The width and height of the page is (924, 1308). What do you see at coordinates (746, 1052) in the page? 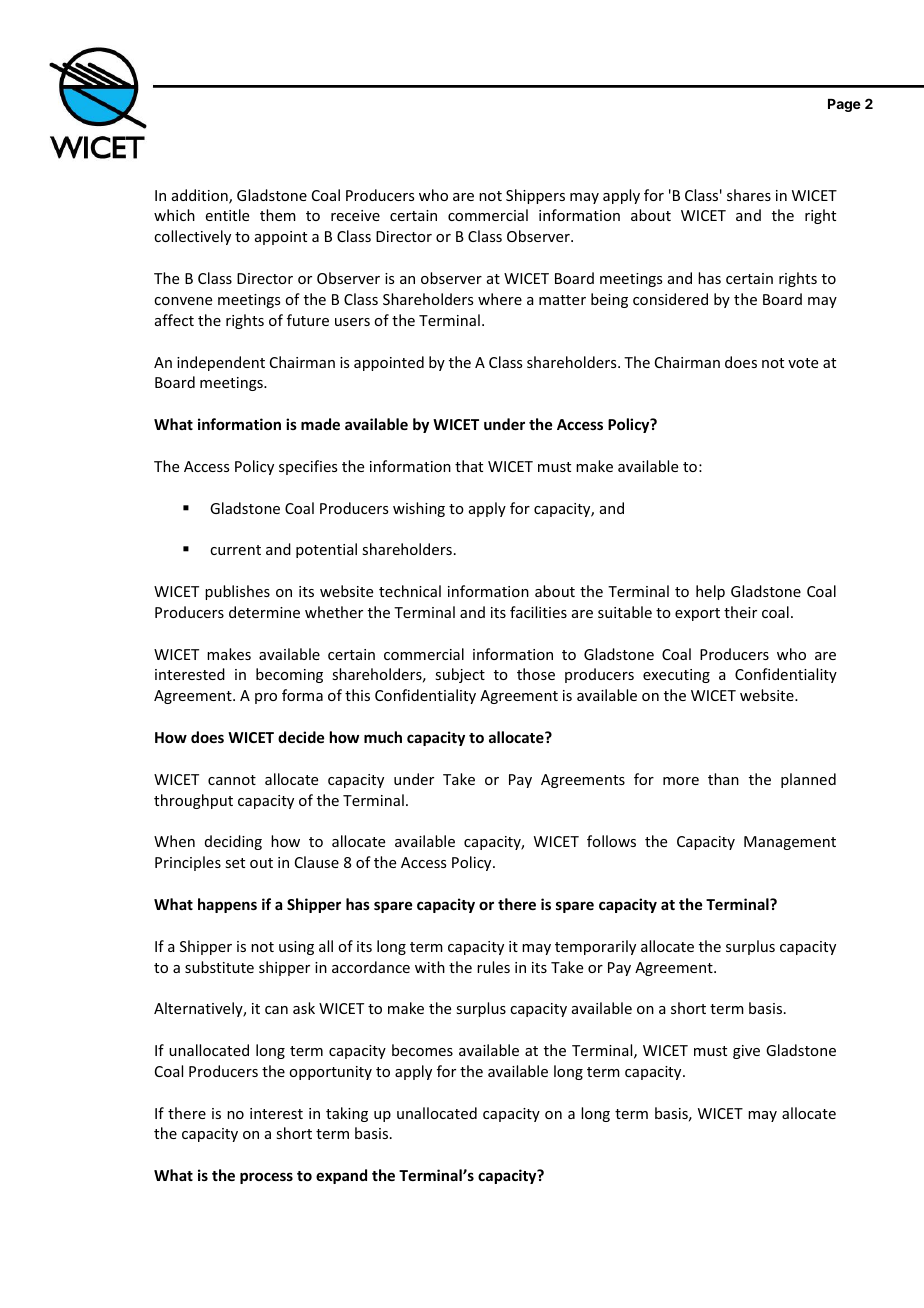
I see `give` at bounding box center [746, 1052].
